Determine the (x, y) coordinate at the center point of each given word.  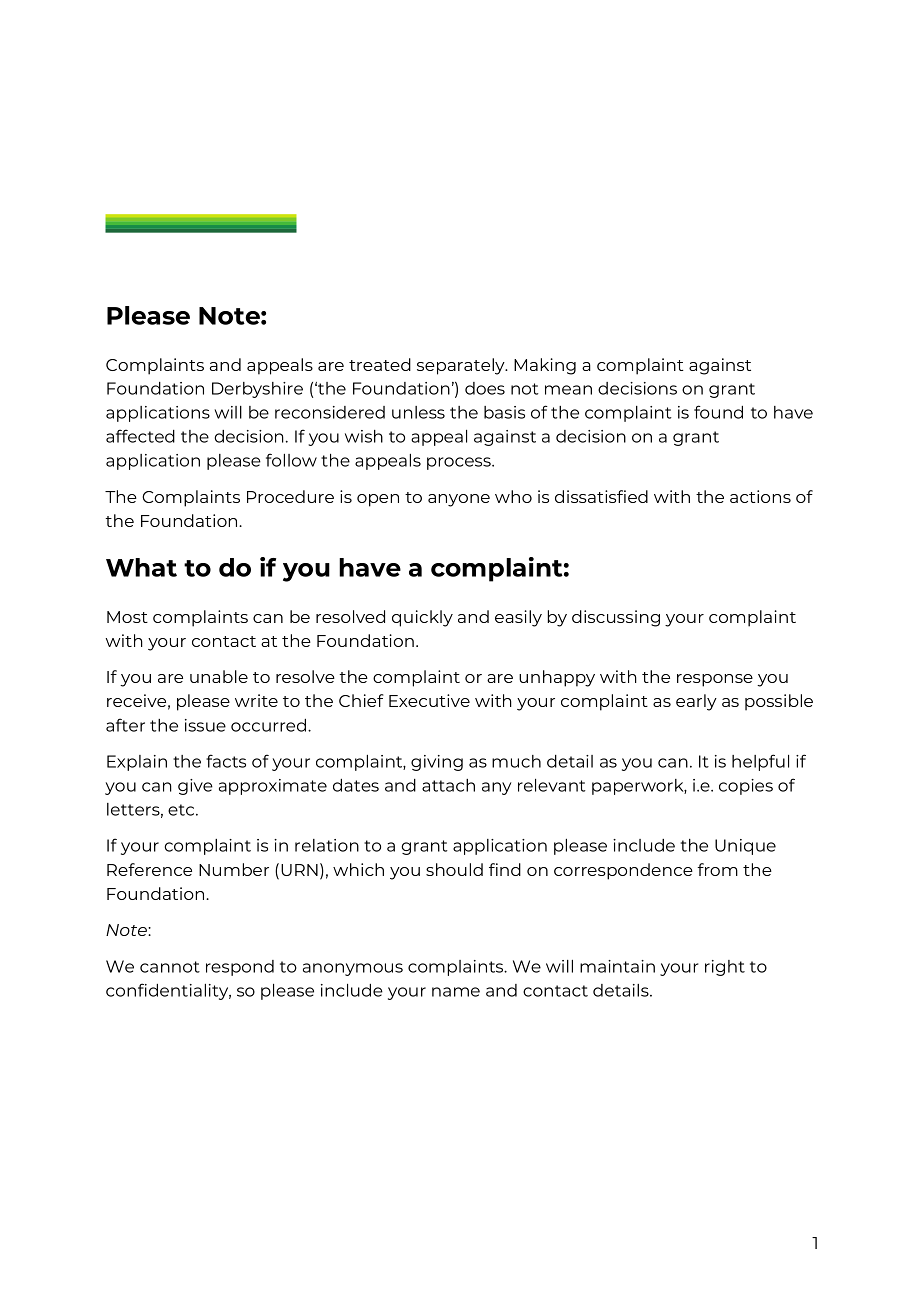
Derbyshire (257, 390)
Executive (429, 700)
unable (219, 676)
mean (568, 390)
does (485, 388)
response (715, 680)
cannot (170, 967)
